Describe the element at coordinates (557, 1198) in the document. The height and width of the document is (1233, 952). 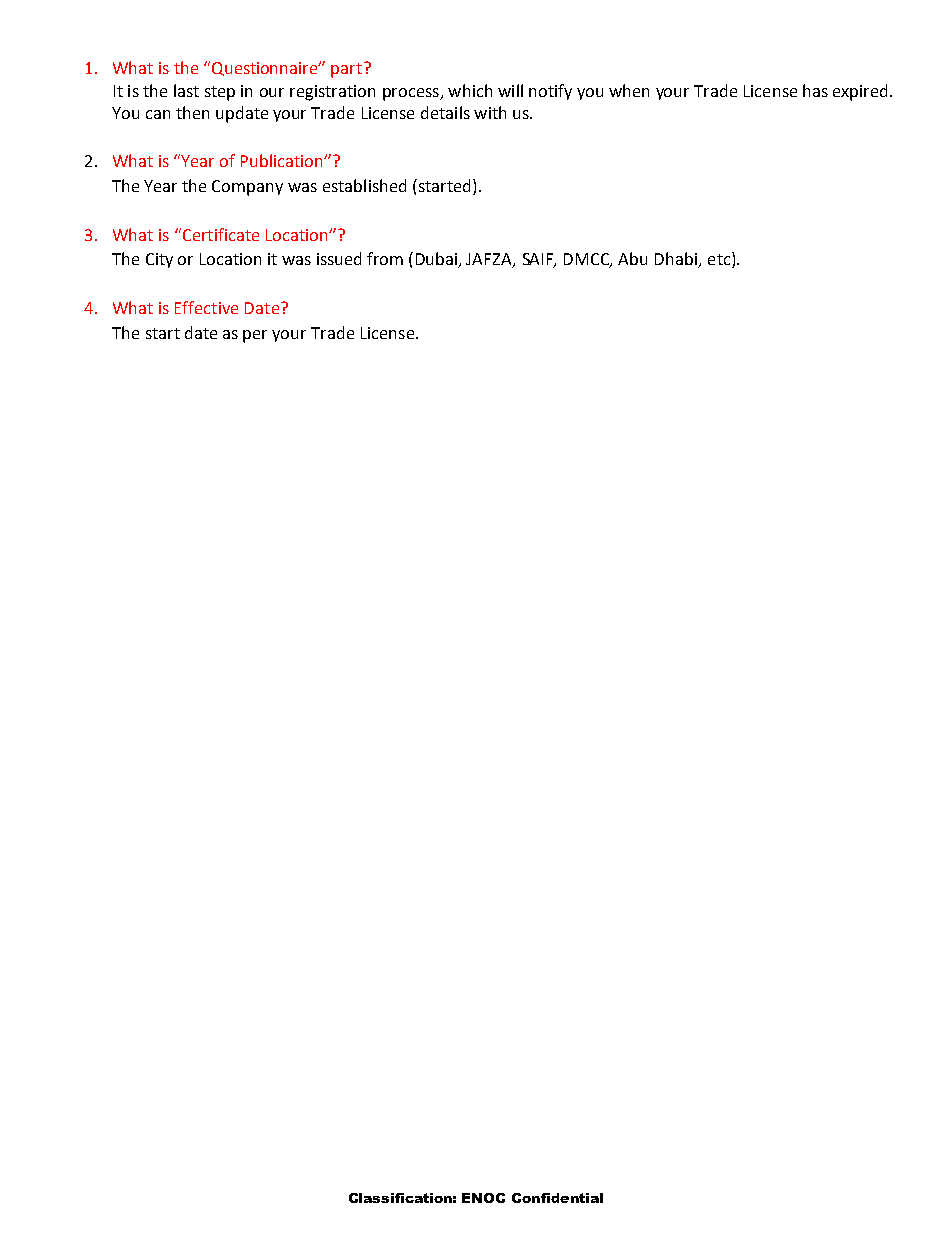
I see `Confidential` at that location.
